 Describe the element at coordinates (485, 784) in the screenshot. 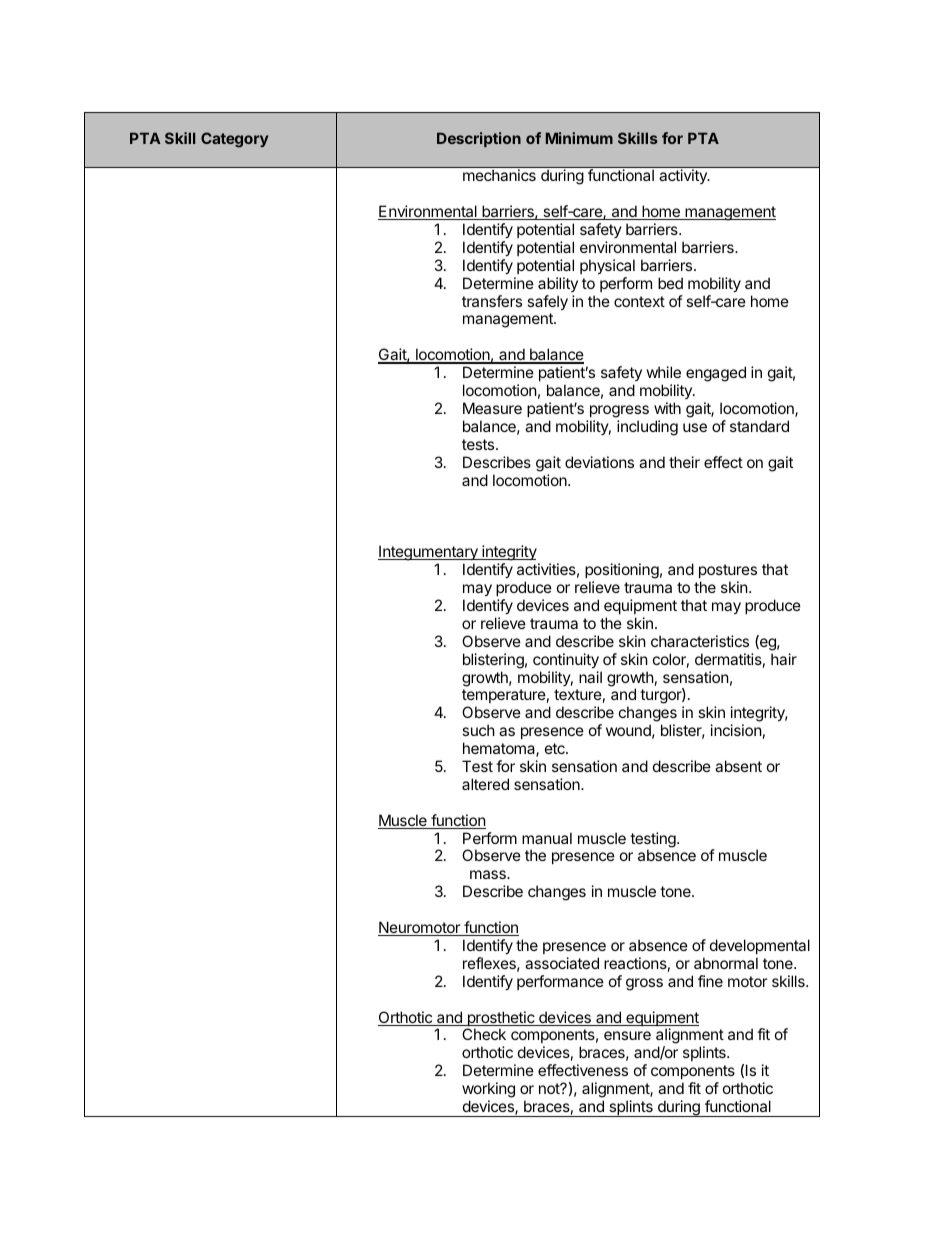

I see `altered` at that location.
